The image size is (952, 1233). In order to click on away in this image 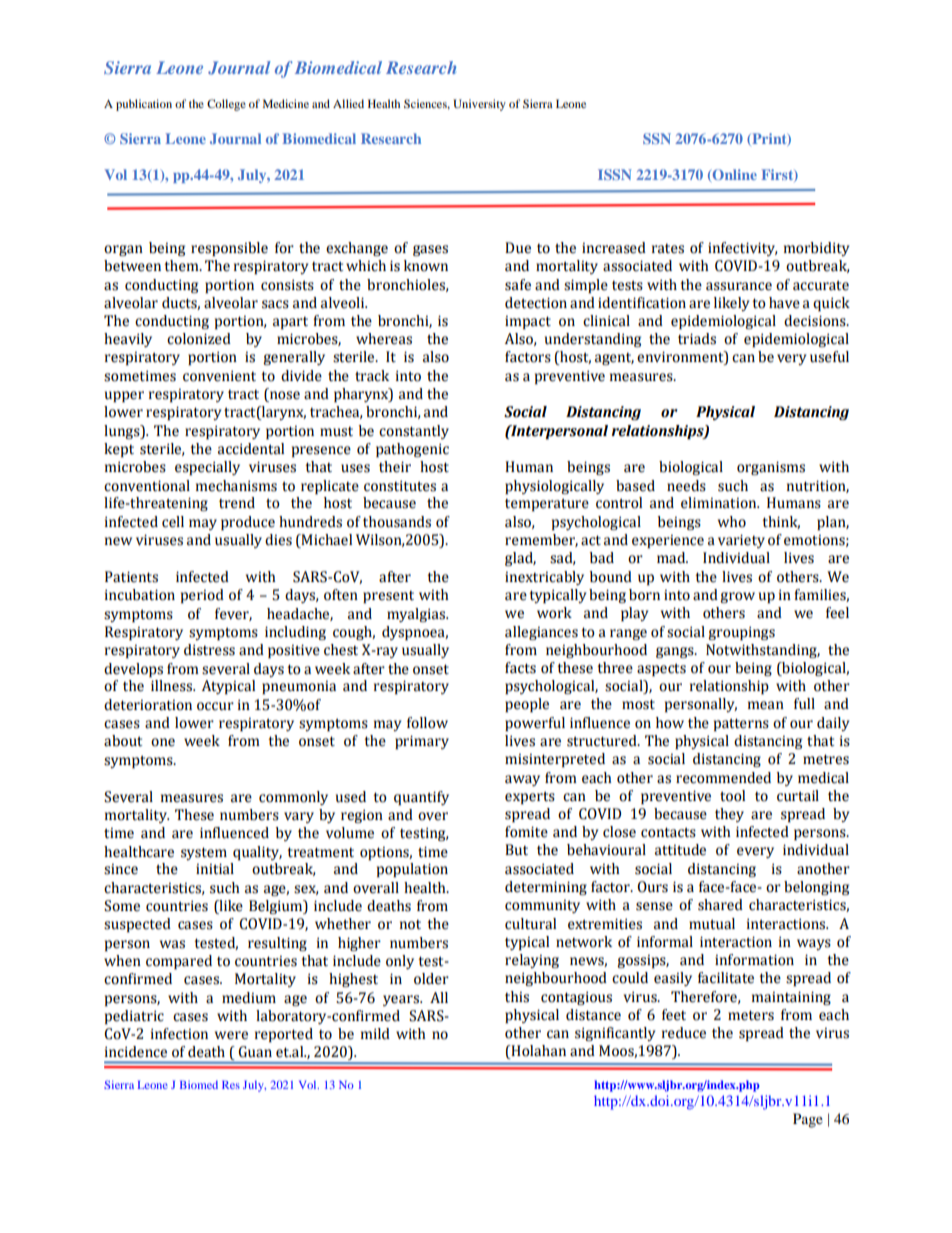, I will do `click(522, 780)`.
